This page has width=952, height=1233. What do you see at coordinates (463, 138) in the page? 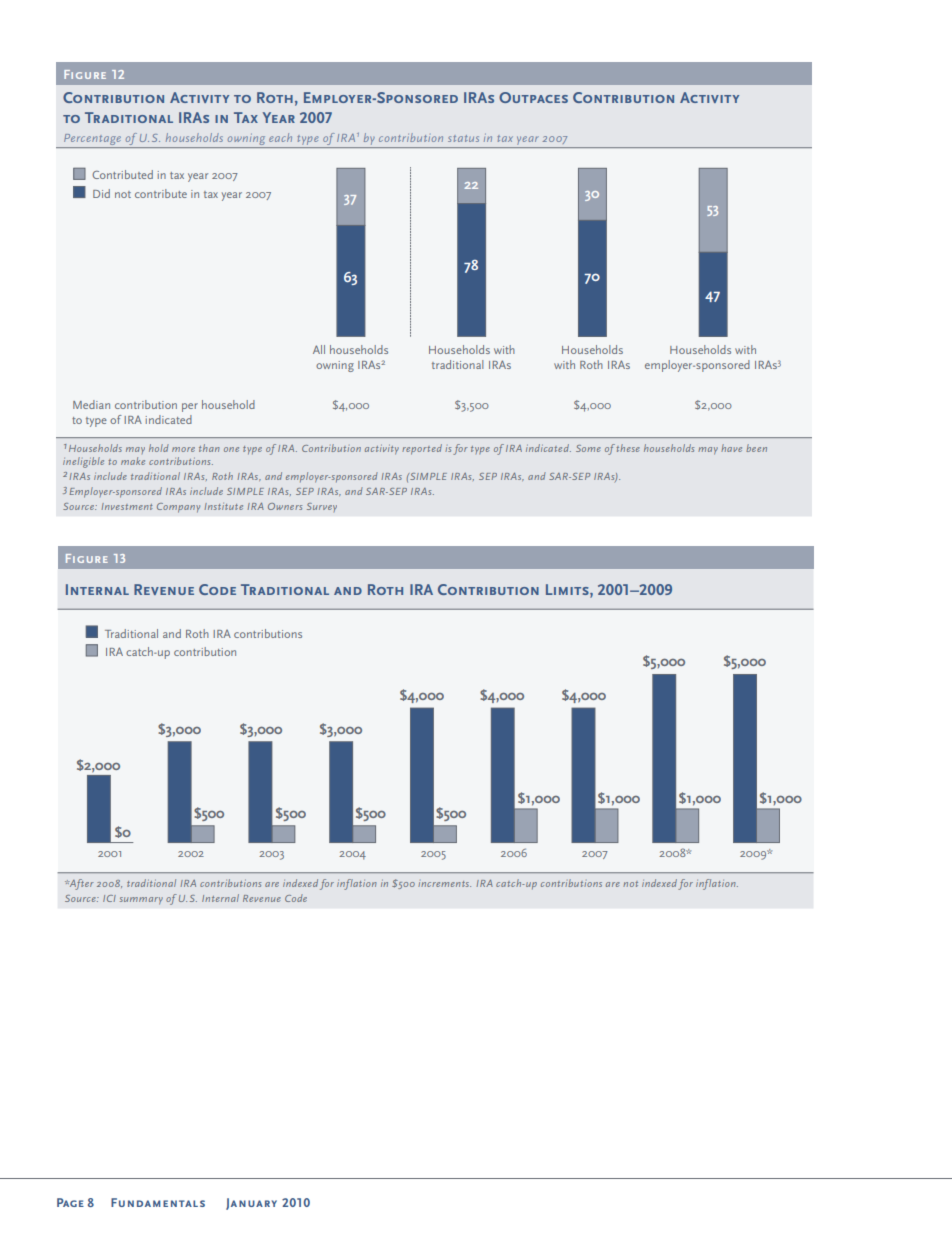
I see `status` at bounding box center [463, 138].
